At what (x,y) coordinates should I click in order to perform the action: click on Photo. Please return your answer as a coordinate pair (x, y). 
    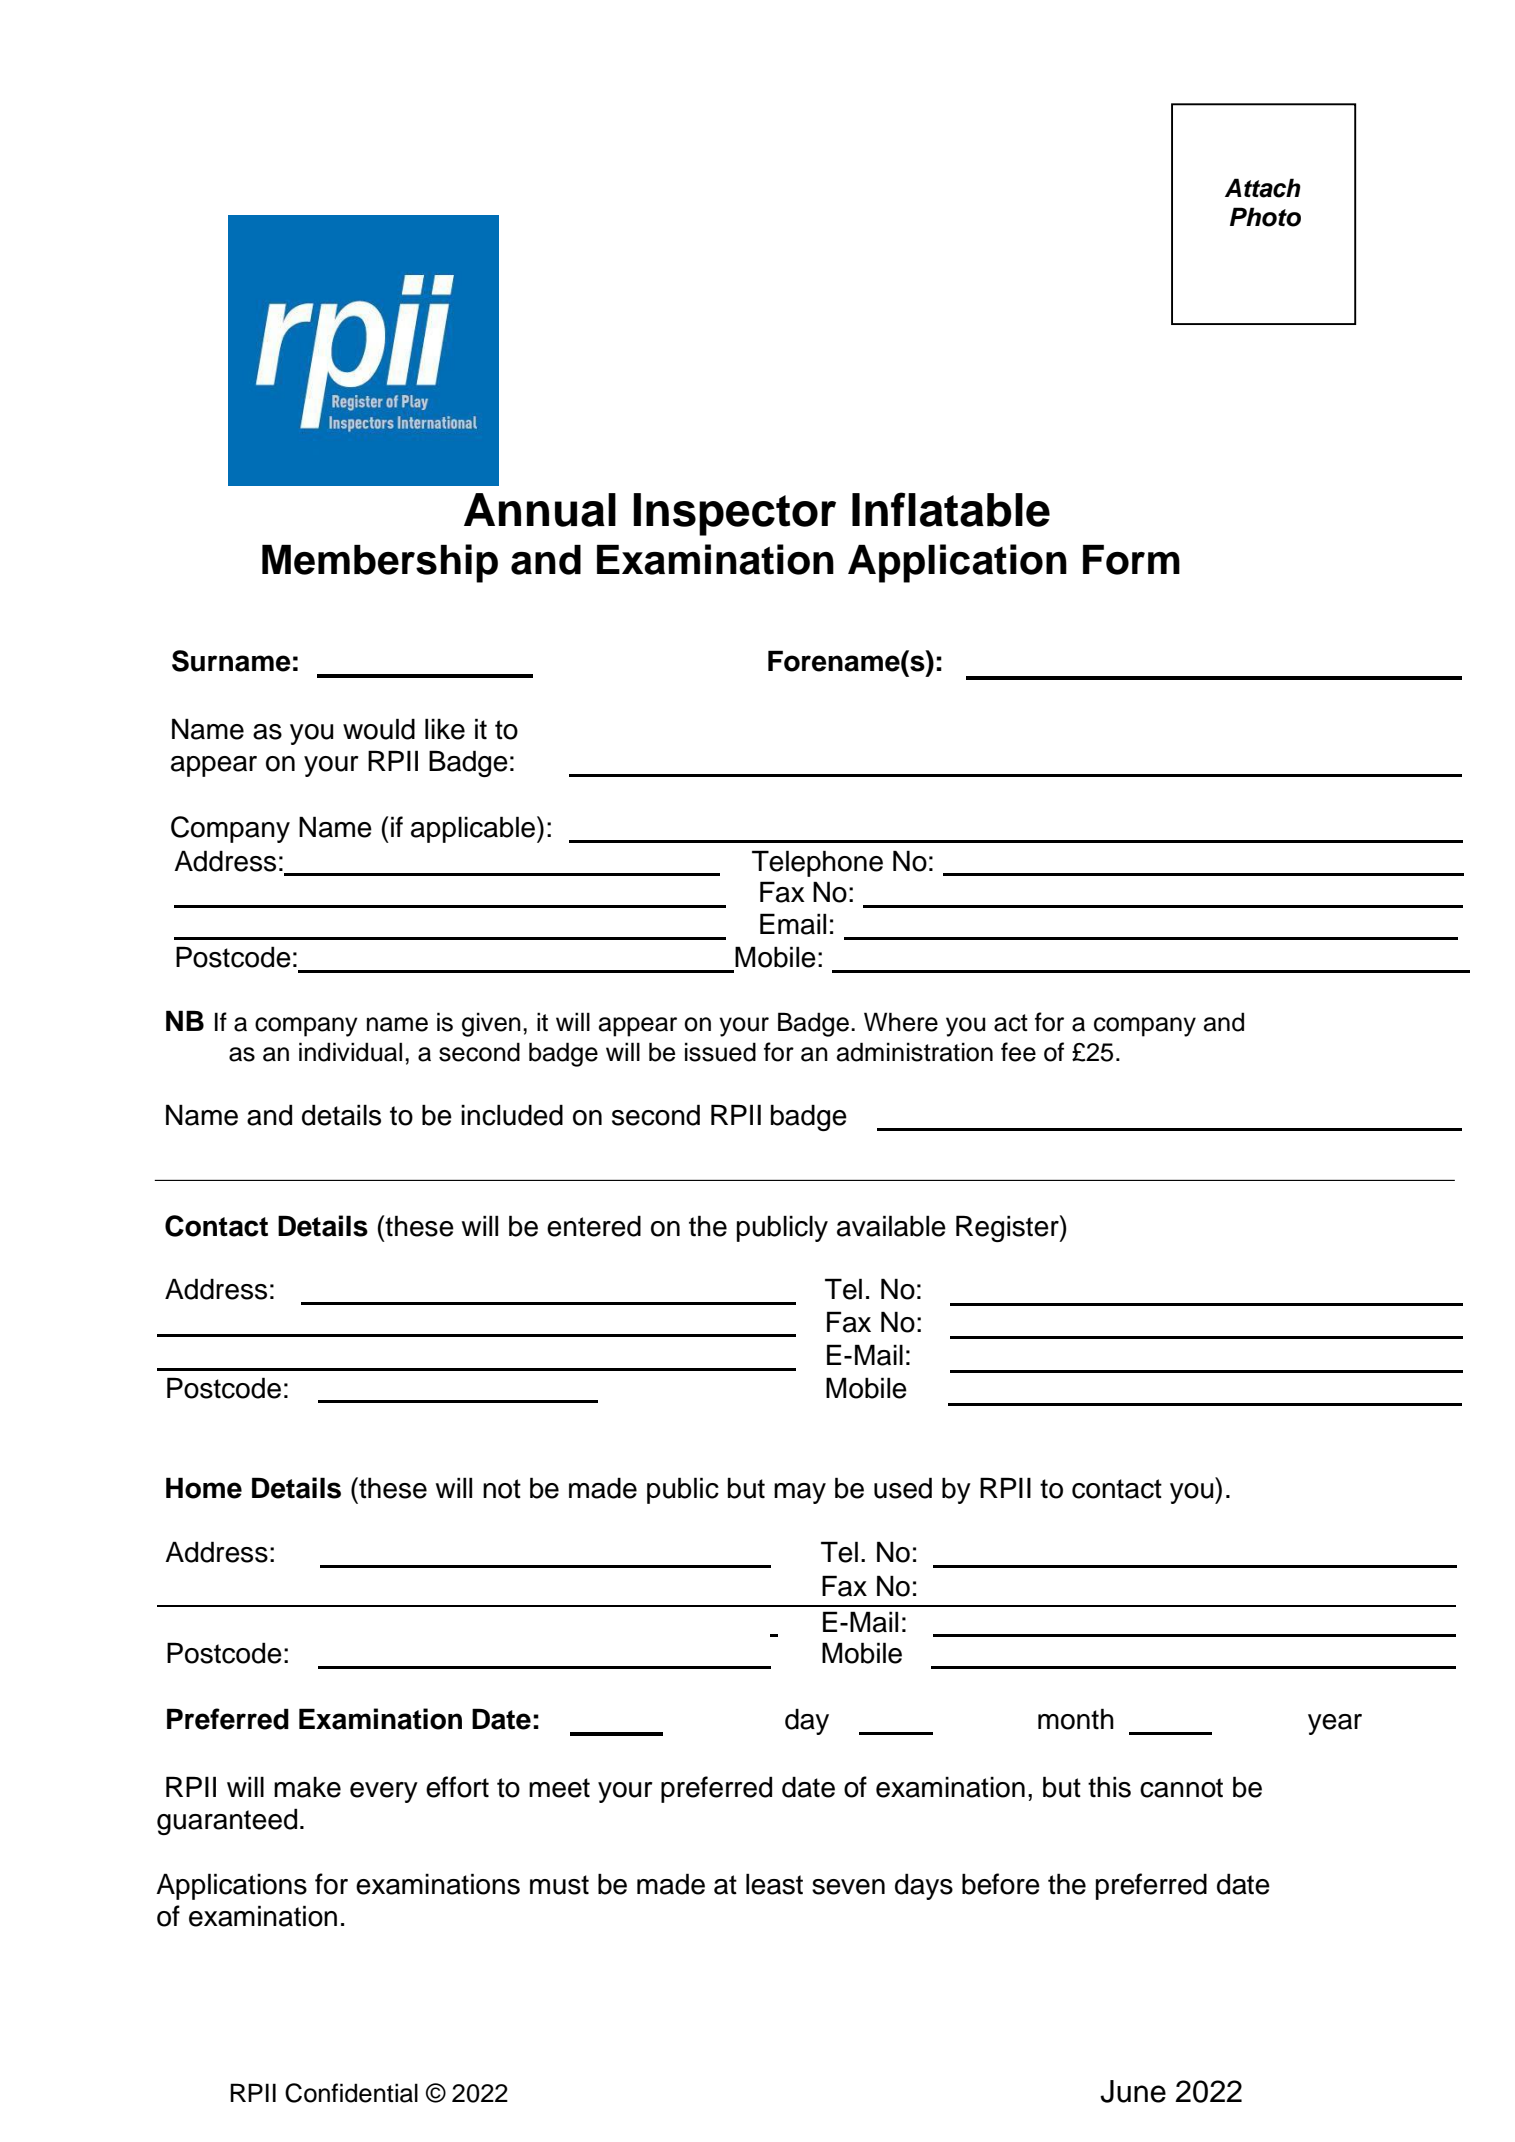
    Looking at the image, I should click on (1265, 217).
